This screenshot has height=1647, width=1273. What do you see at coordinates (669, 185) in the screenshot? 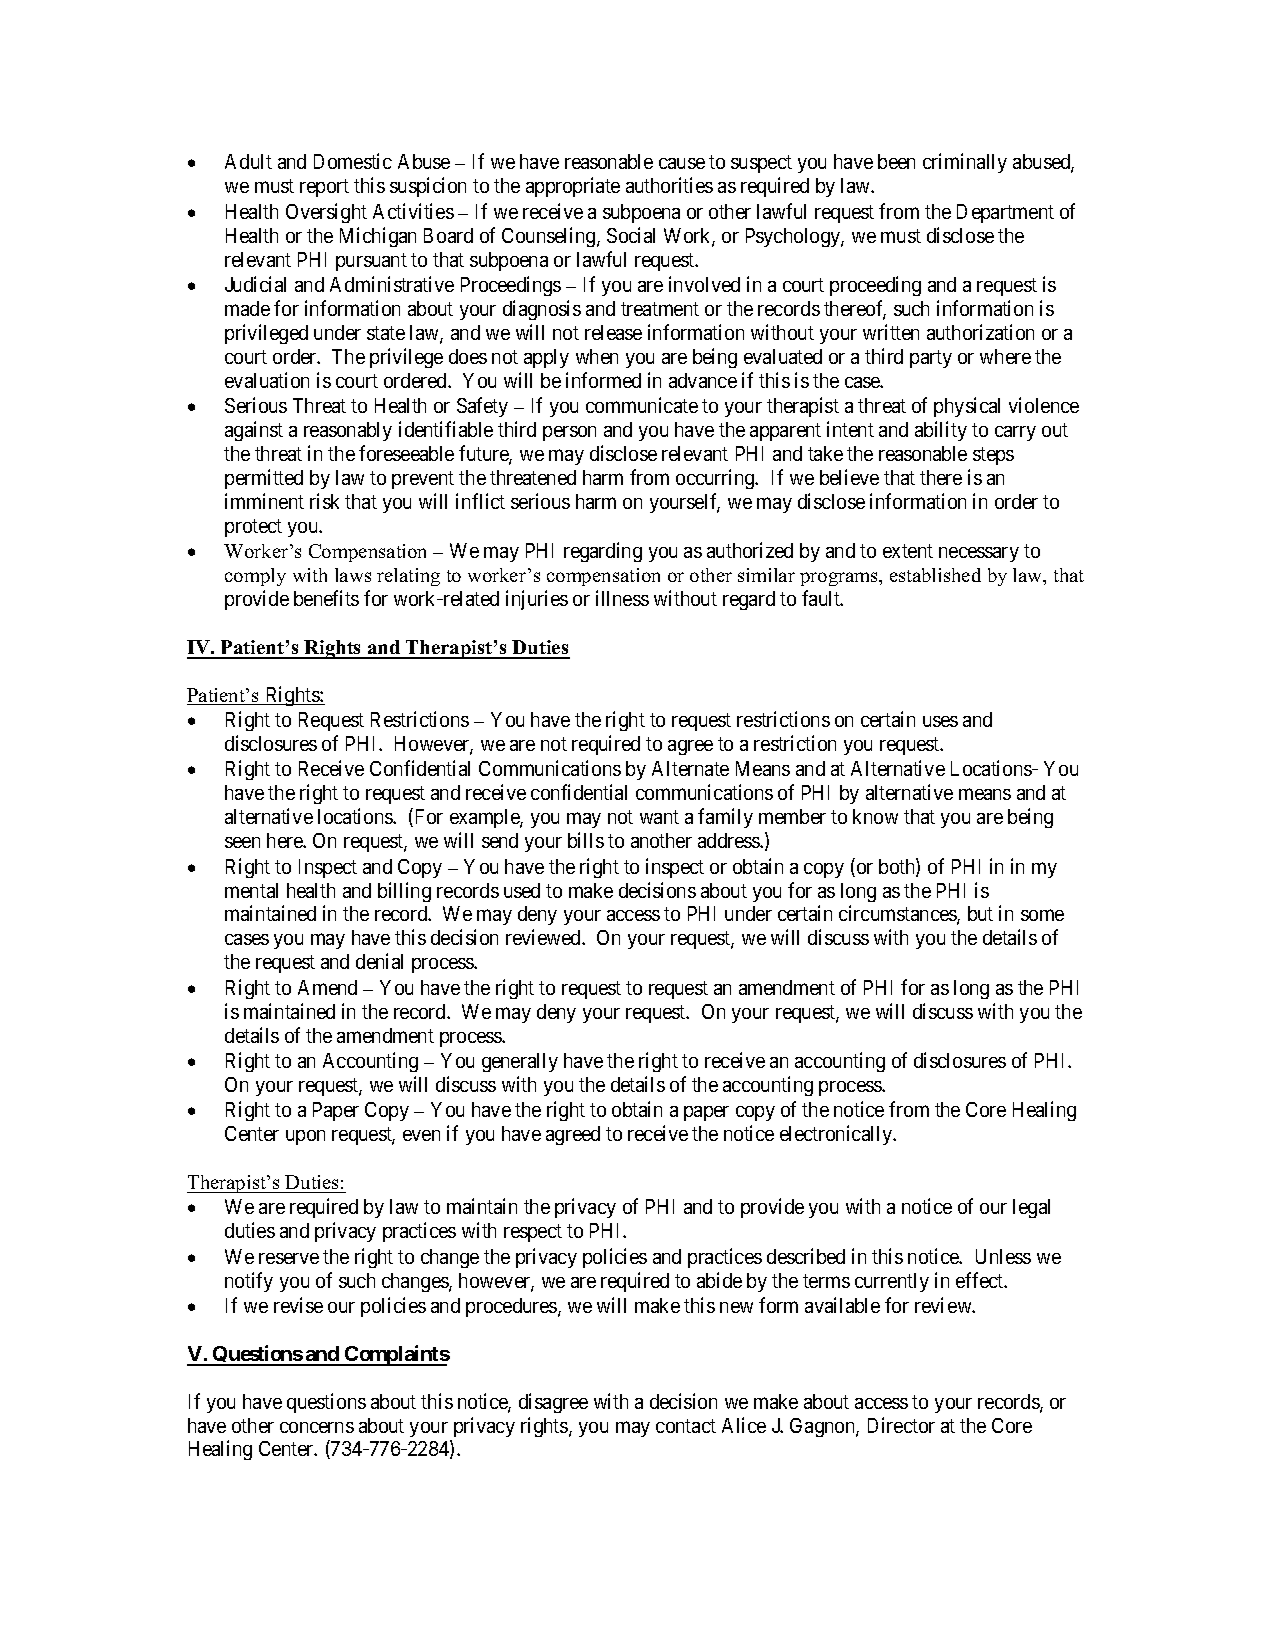
I see `authorities` at bounding box center [669, 185].
